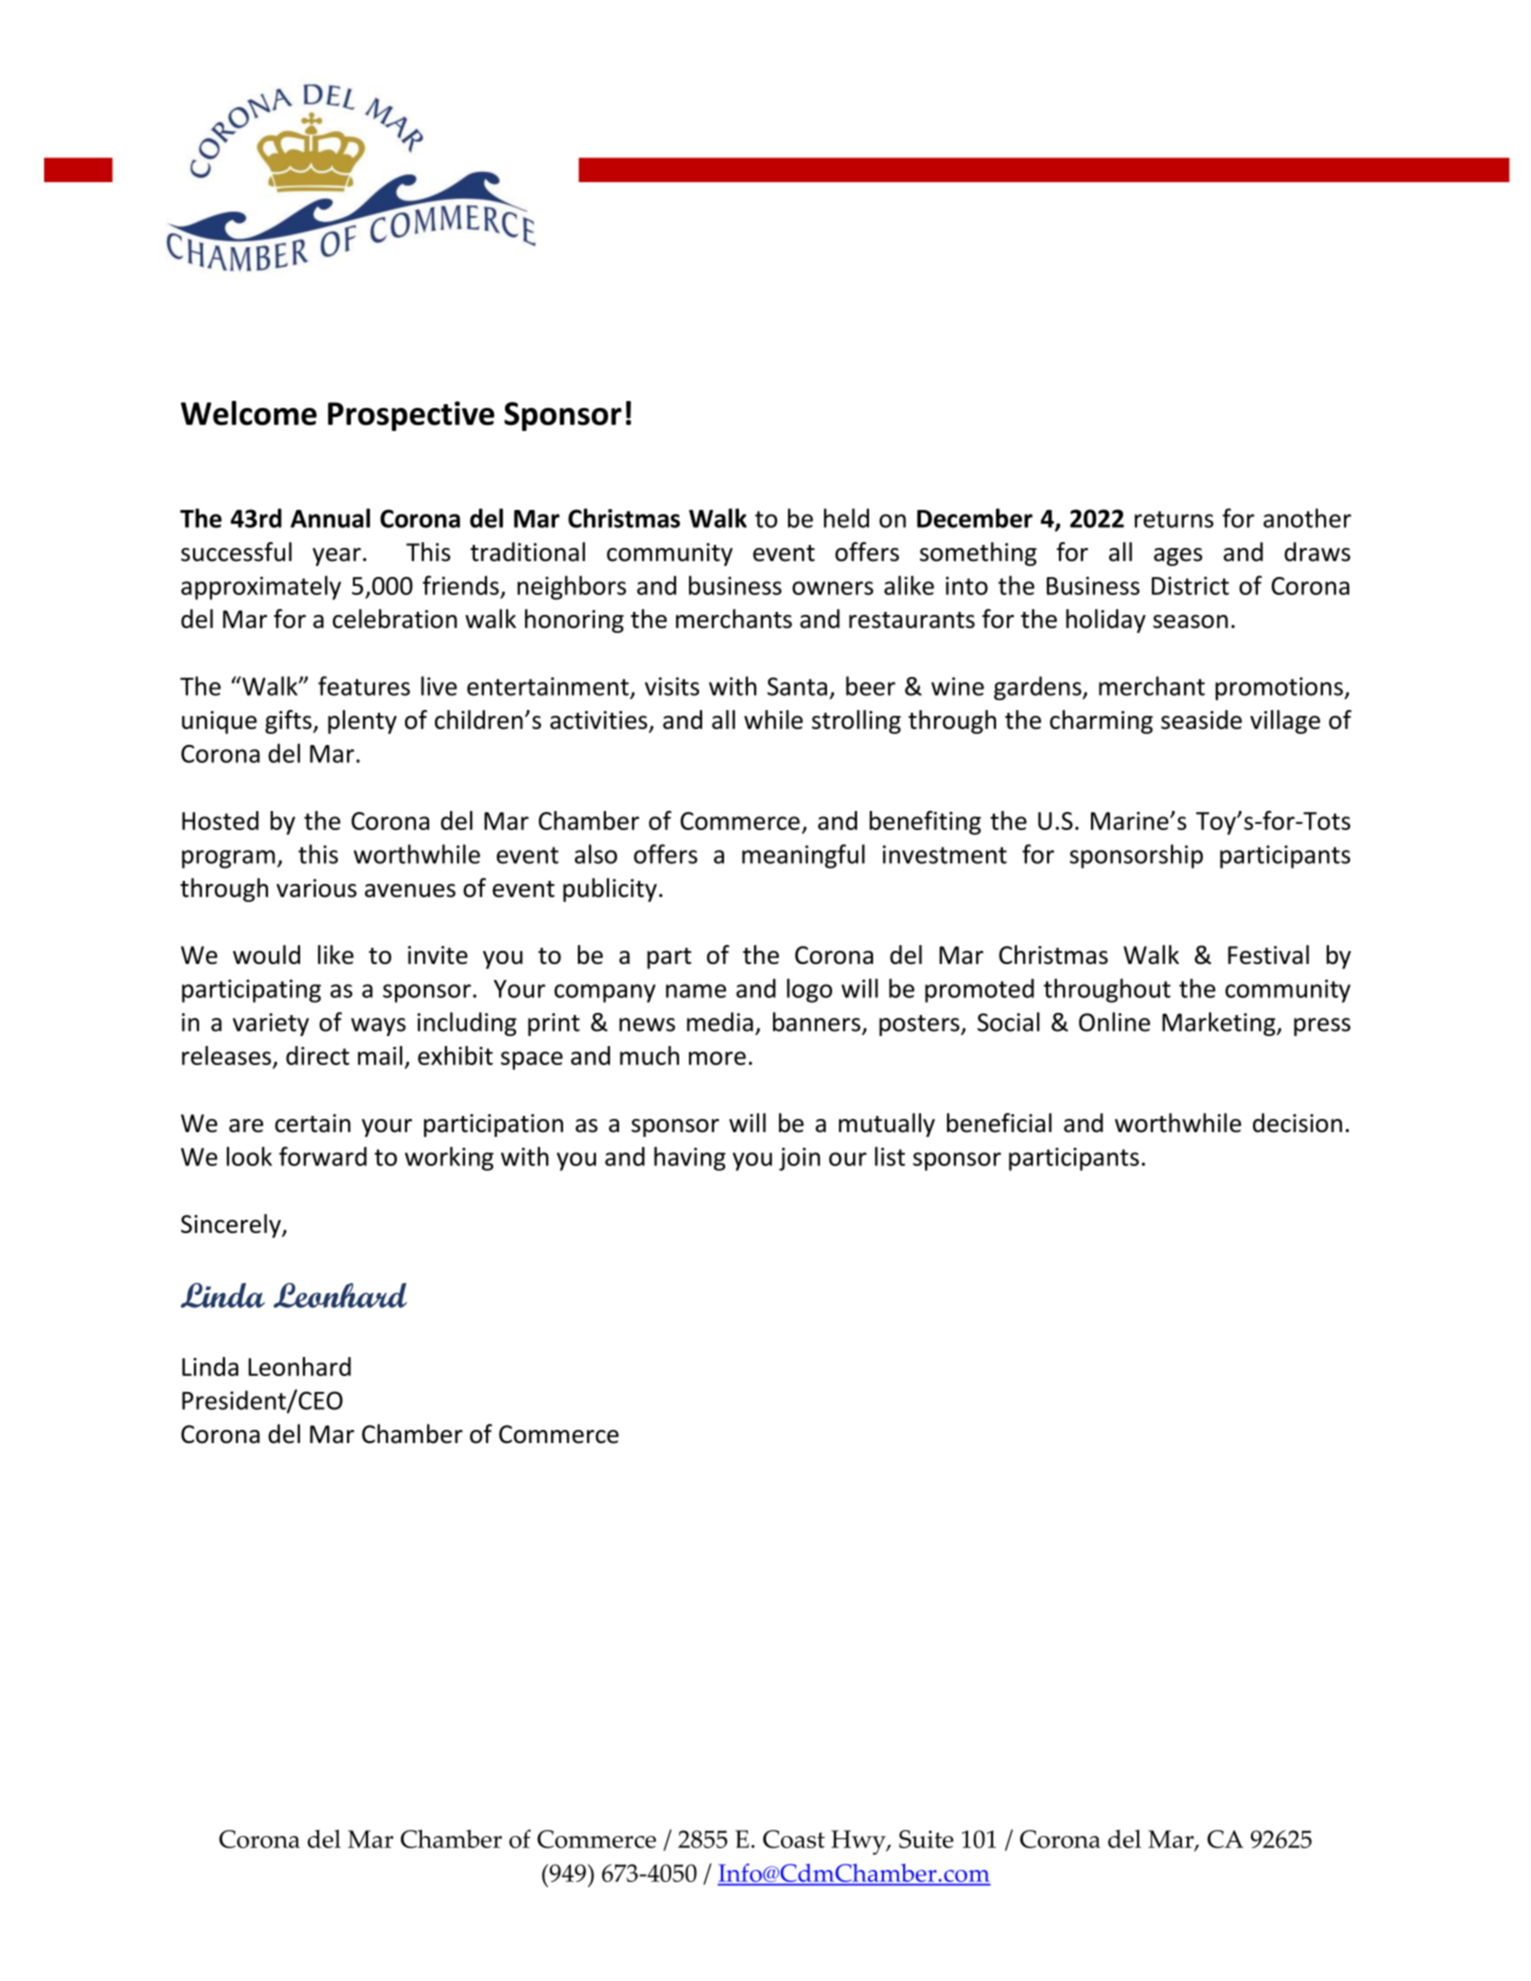  I want to click on Prospective, so click(411, 416).
